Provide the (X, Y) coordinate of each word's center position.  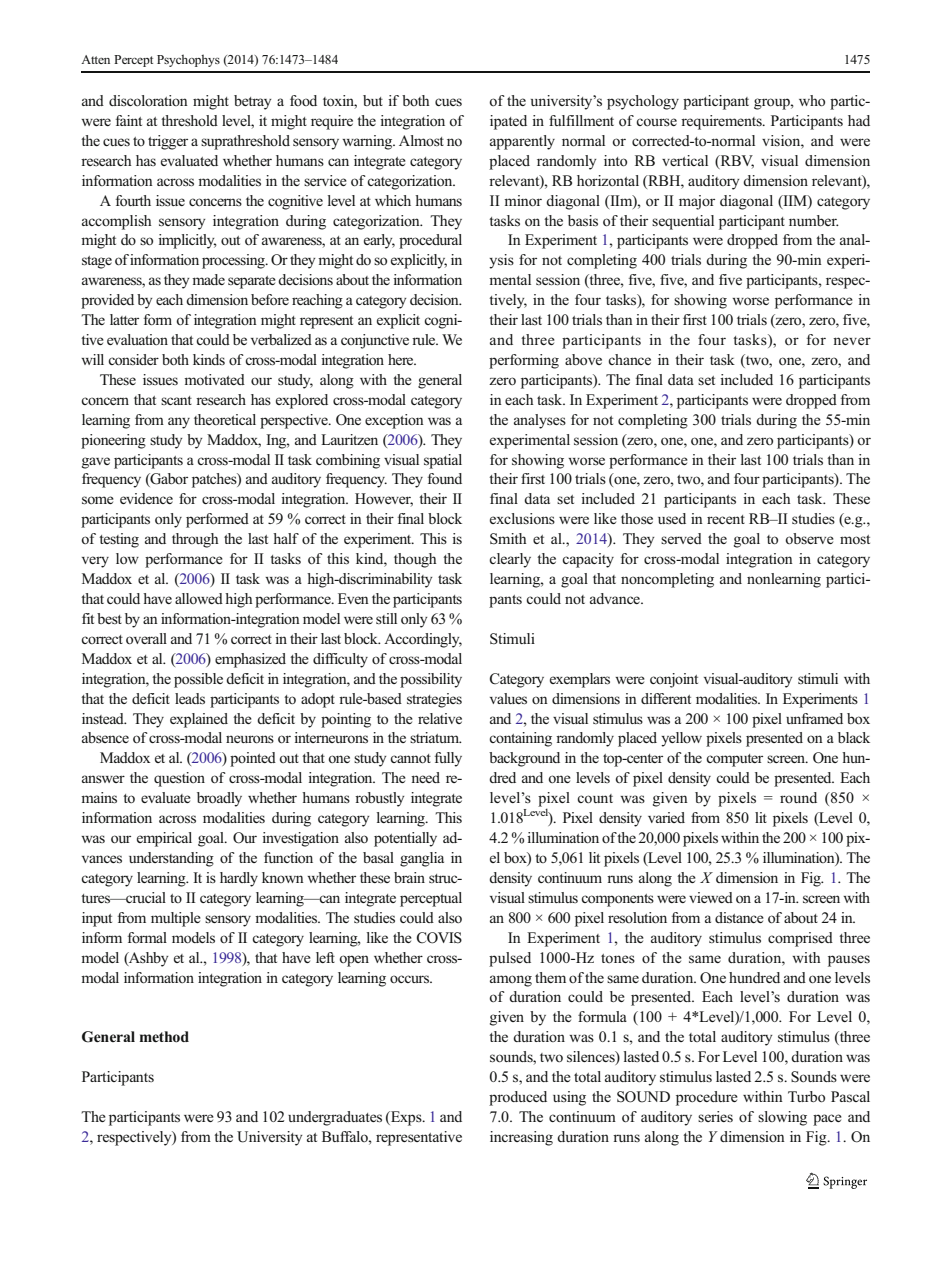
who (812, 101)
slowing (782, 1118)
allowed (199, 598)
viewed (711, 897)
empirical (164, 839)
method (164, 1037)
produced (518, 1098)
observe (809, 538)
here (402, 359)
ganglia (422, 859)
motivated (214, 379)
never (852, 341)
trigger (168, 142)
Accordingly (423, 640)
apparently (522, 142)
